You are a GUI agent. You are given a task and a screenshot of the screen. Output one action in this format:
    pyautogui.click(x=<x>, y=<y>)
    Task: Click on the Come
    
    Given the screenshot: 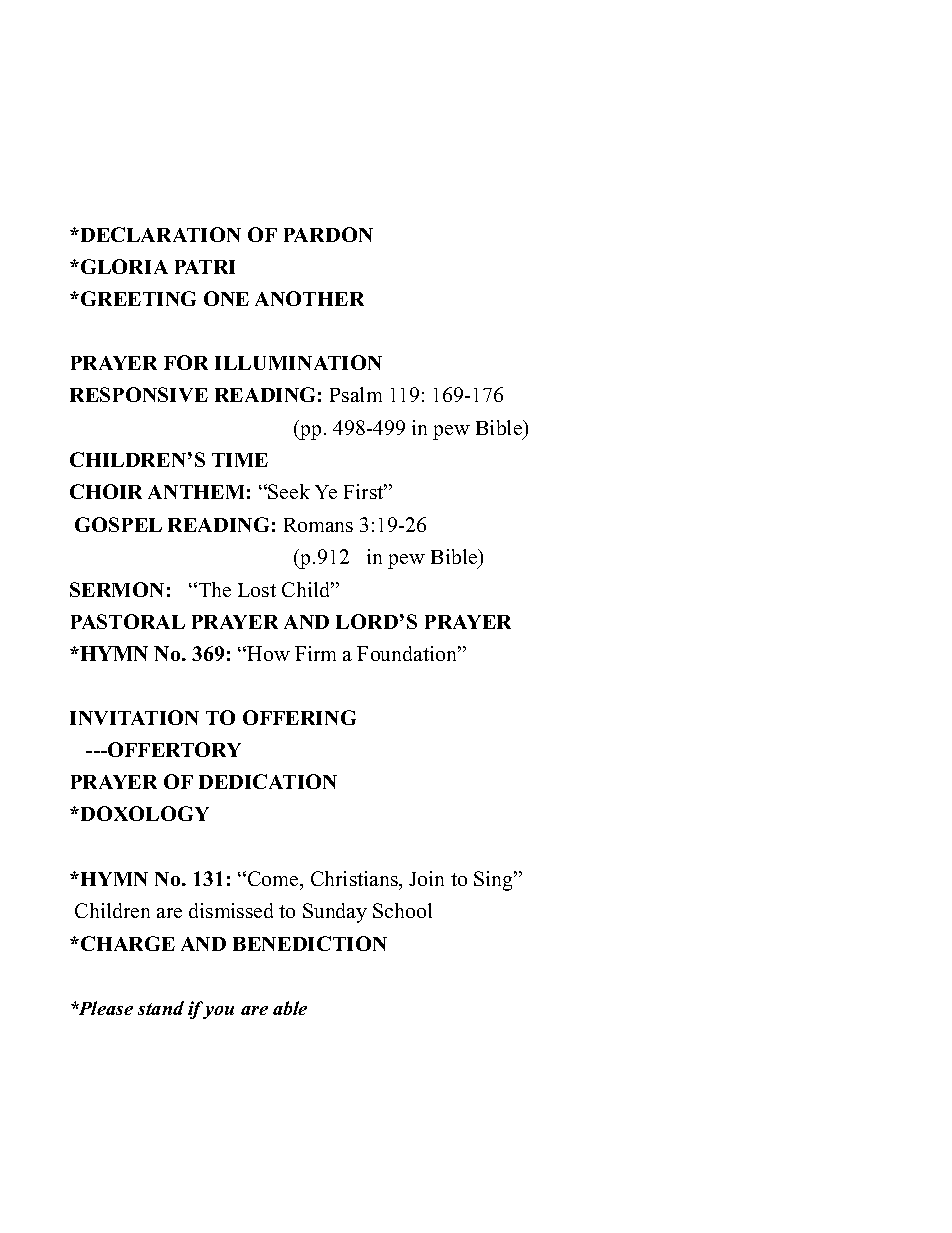 What is the action you would take?
    pyautogui.click(x=274, y=878)
